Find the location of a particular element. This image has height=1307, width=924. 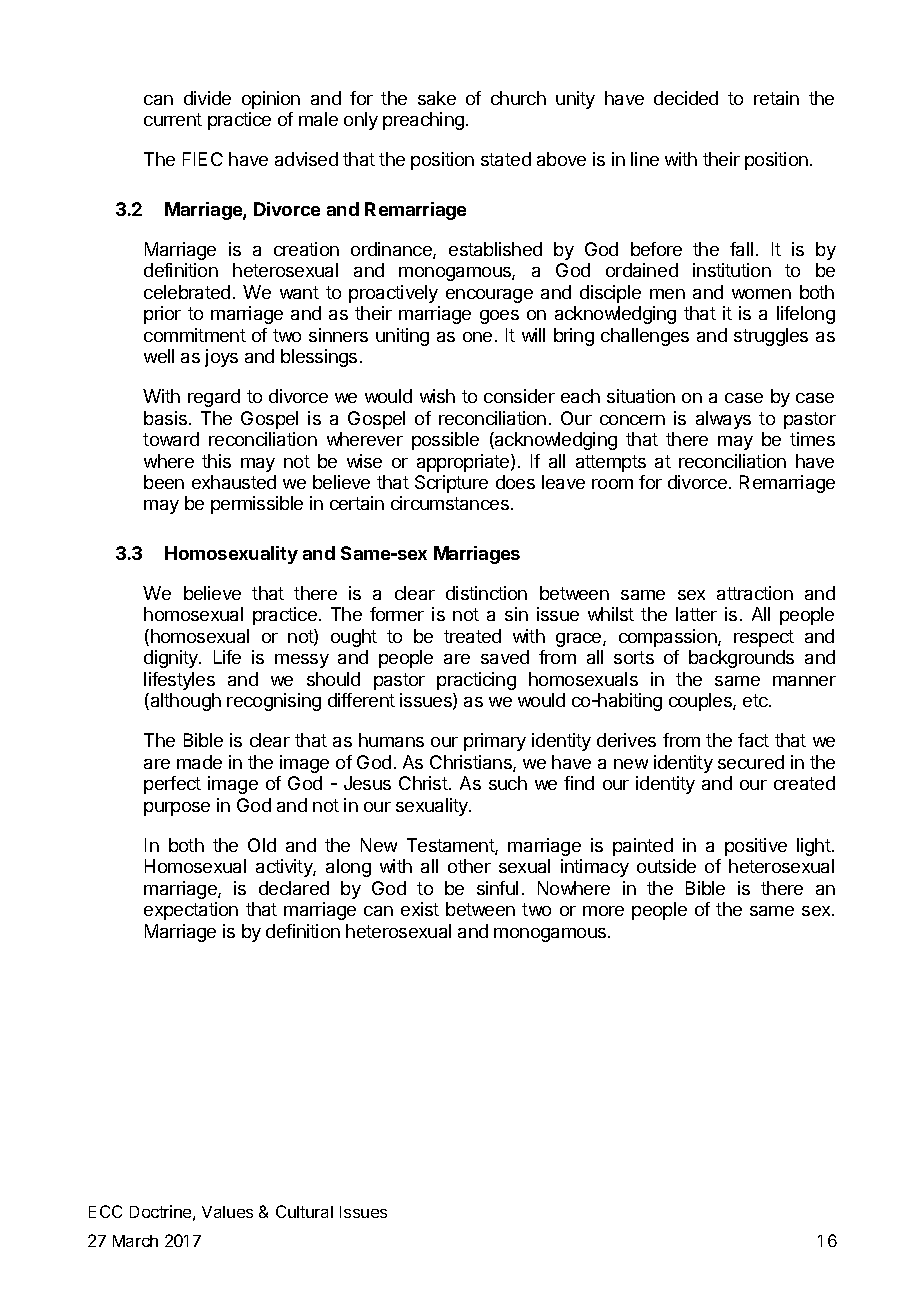

Values is located at coordinates (227, 1212).
